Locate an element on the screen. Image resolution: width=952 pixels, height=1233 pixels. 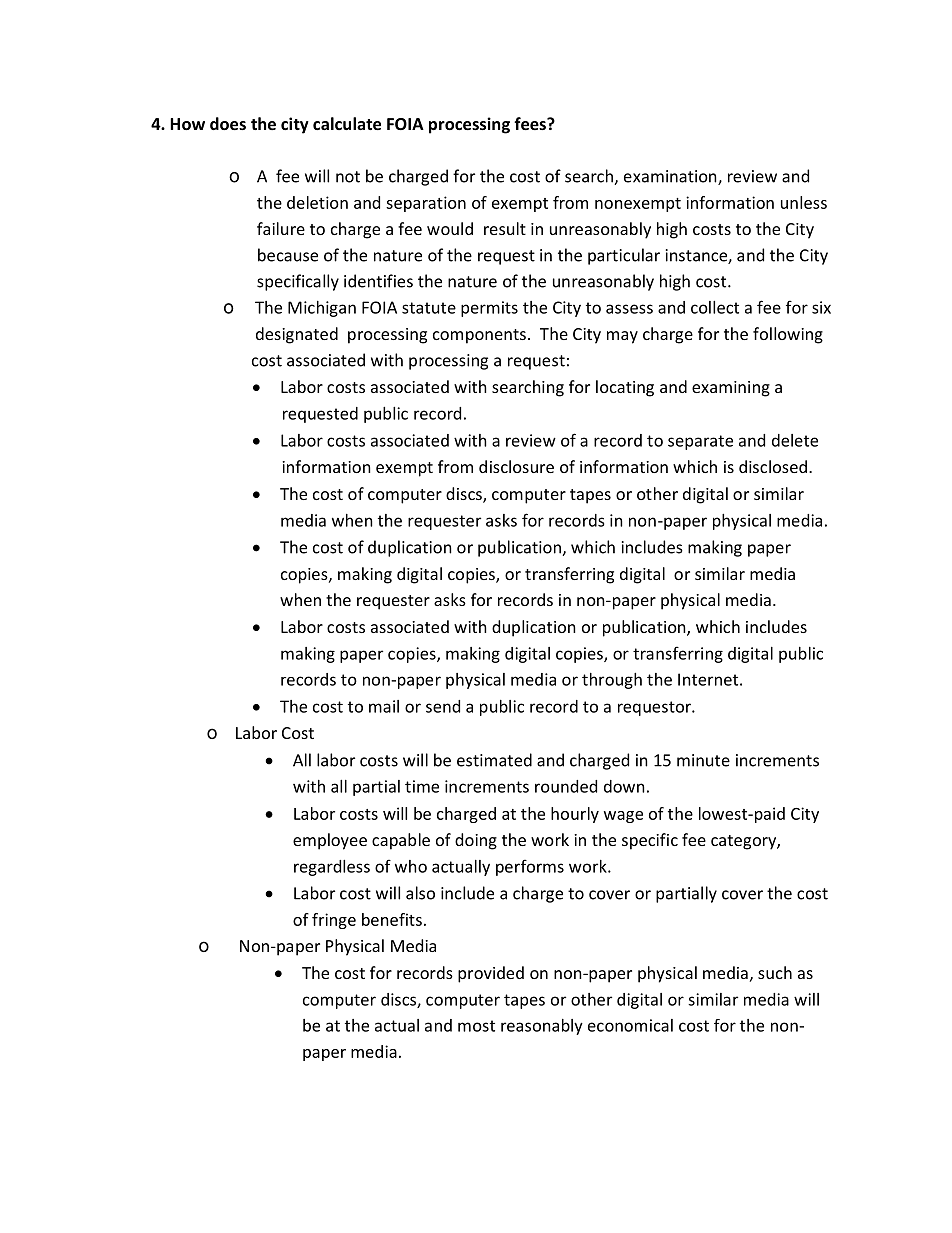
estimated is located at coordinates (494, 760).
